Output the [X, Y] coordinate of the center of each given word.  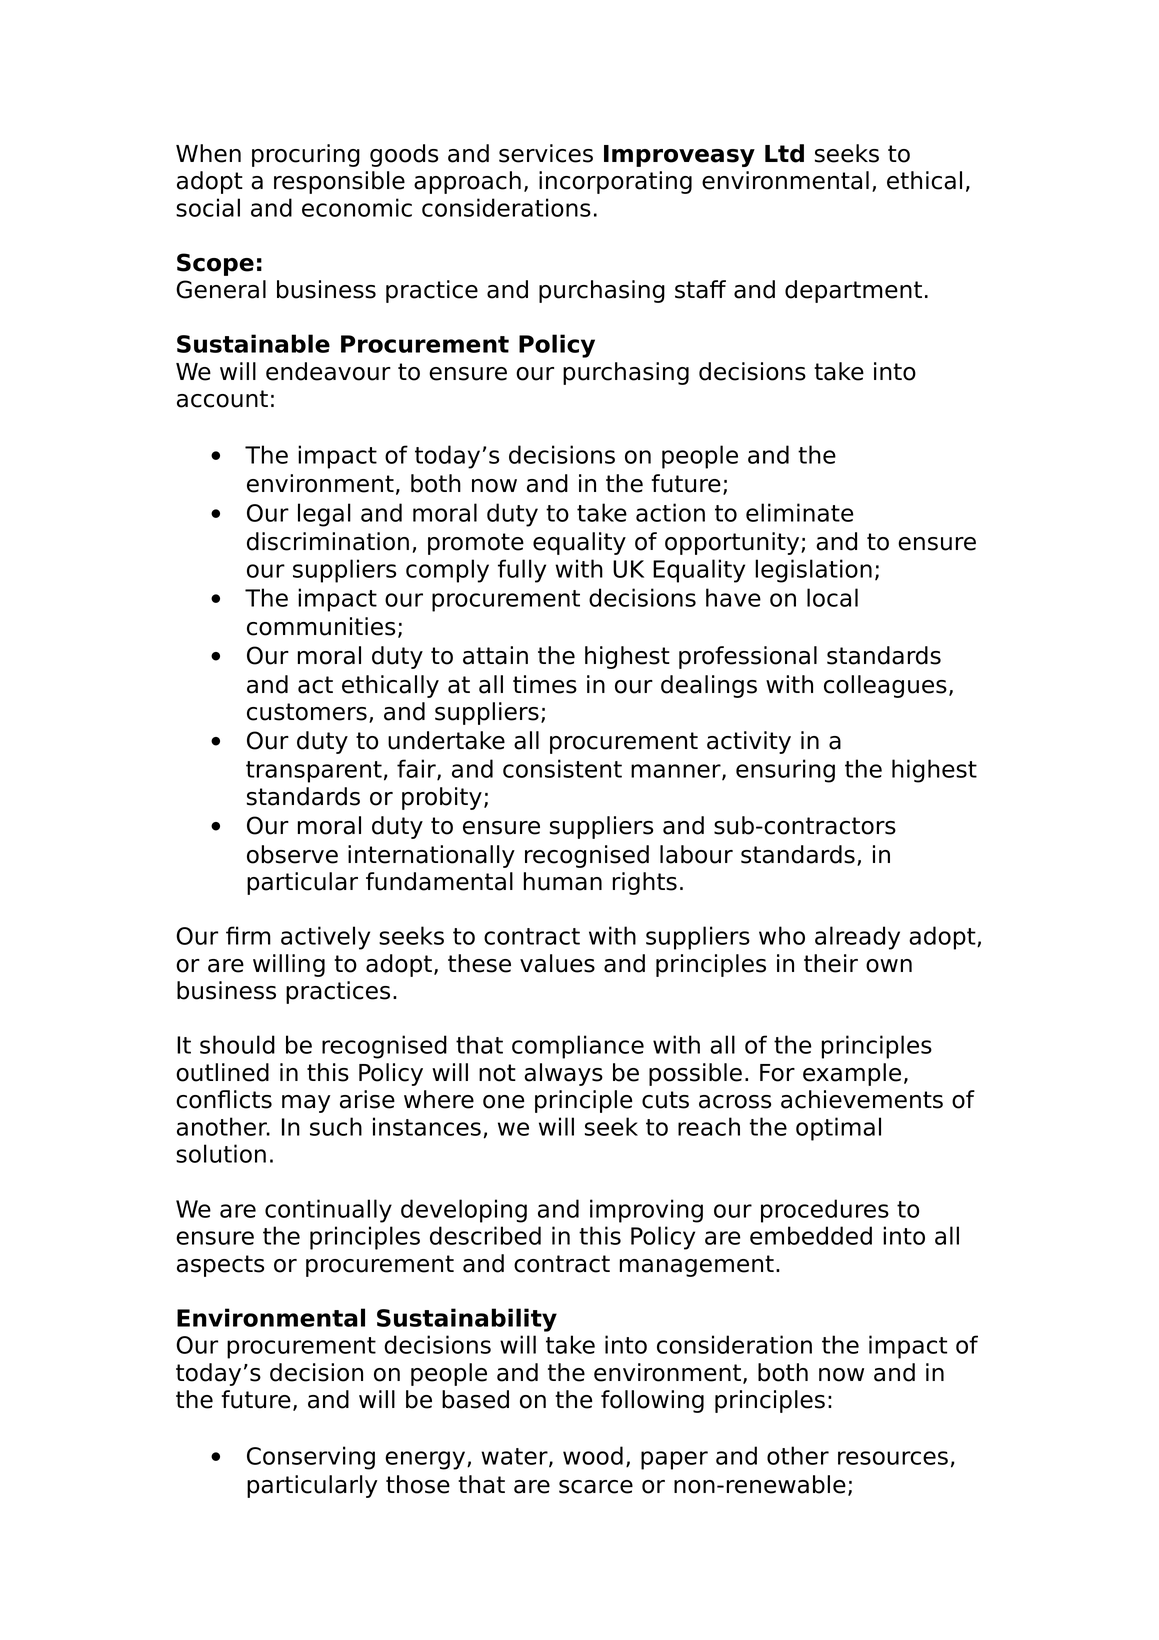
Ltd [784, 153]
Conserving [311, 1458]
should [237, 1044]
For [777, 1073]
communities [321, 626]
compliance [578, 1047]
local [832, 597]
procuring [306, 155]
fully [522, 571]
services [546, 153]
